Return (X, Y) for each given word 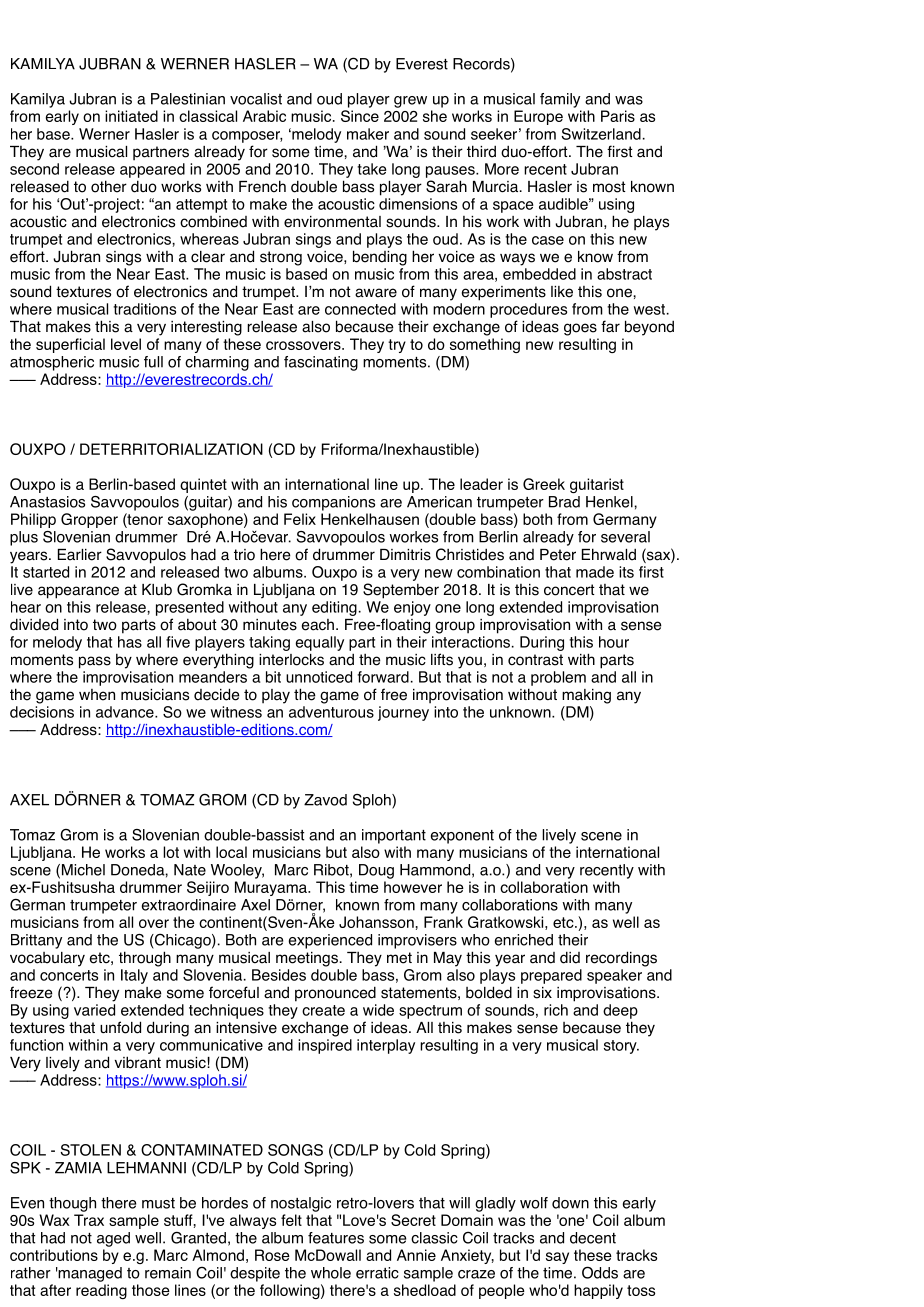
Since (360, 116)
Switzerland (601, 134)
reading (101, 1291)
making (586, 696)
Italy (134, 976)
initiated (131, 116)
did (570, 957)
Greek (544, 484)
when (97, 695)
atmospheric (52, 363)
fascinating (321, 363)
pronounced (335, 994)
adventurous (331, 712)
